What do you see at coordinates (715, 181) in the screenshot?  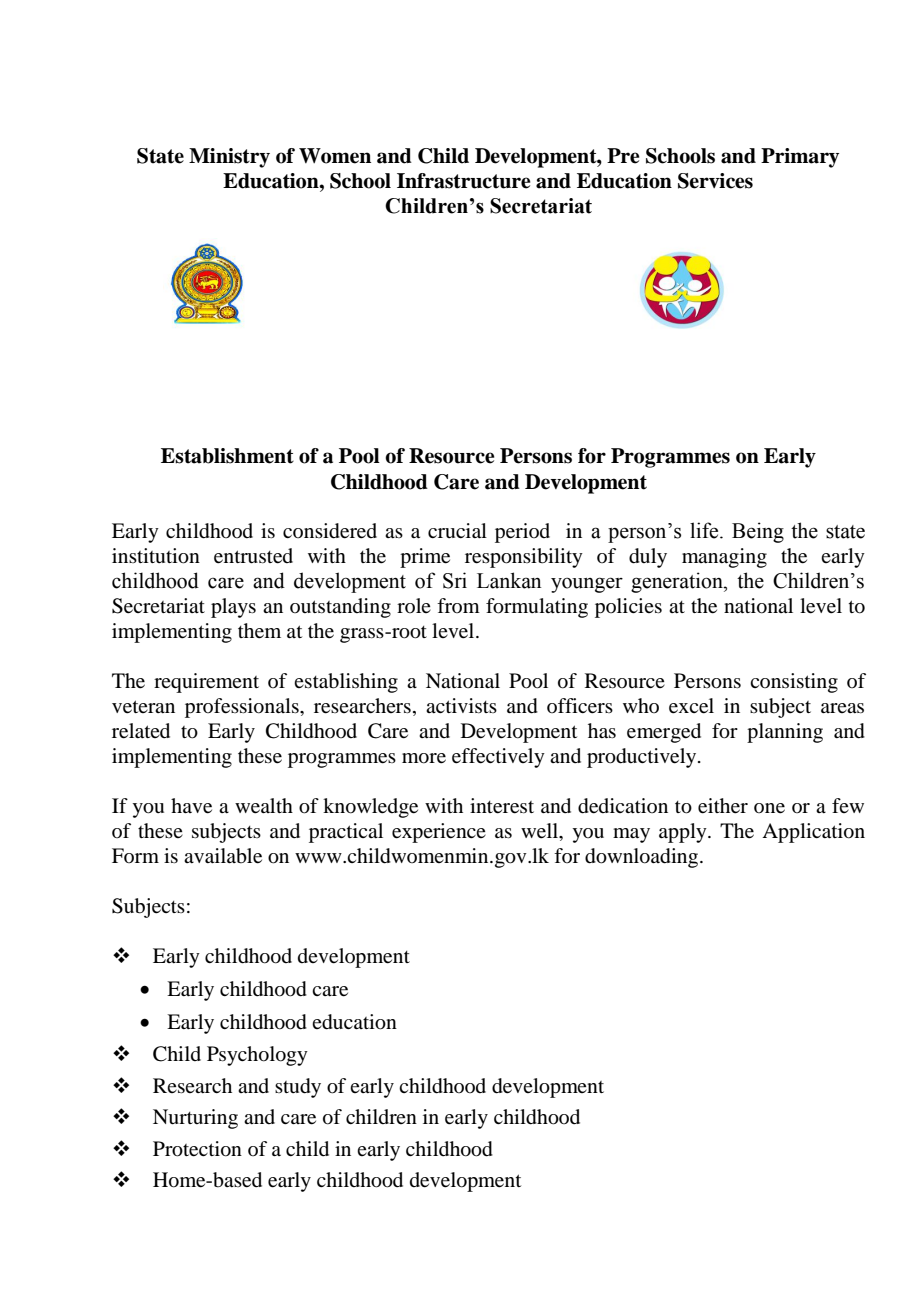 I see `Services` at bounding box center [715, 181].
